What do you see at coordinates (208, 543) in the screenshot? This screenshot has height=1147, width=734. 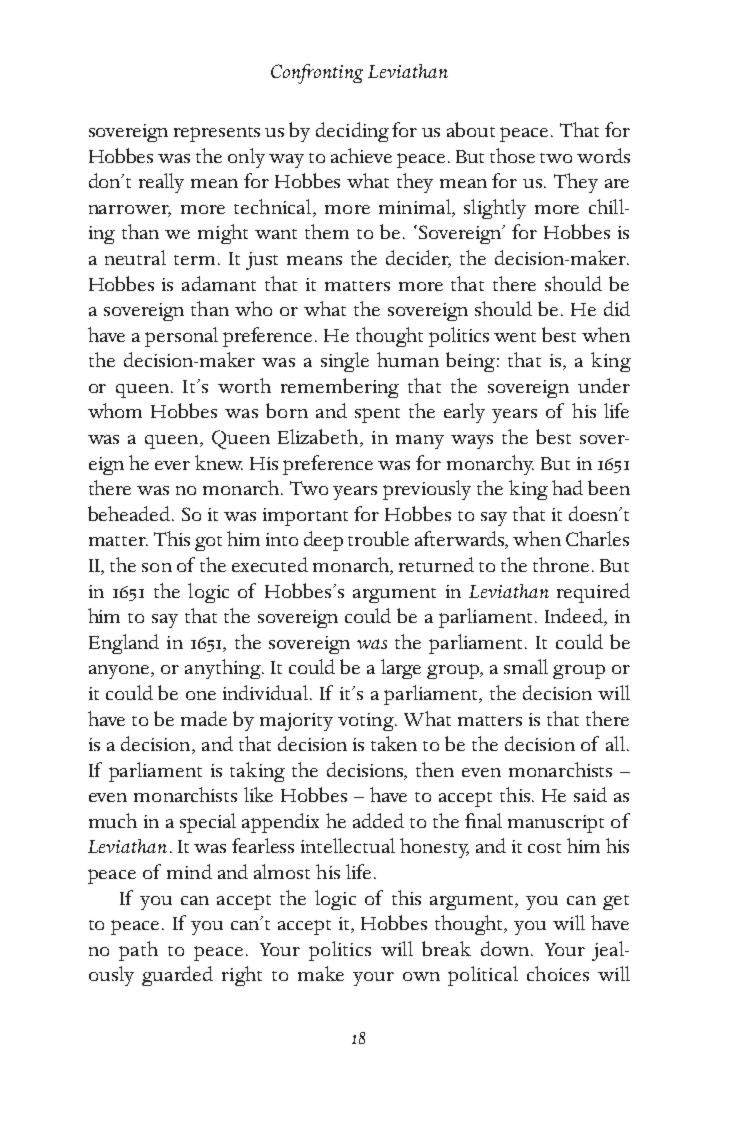 I see `got` at bounding box center [208, 543].
